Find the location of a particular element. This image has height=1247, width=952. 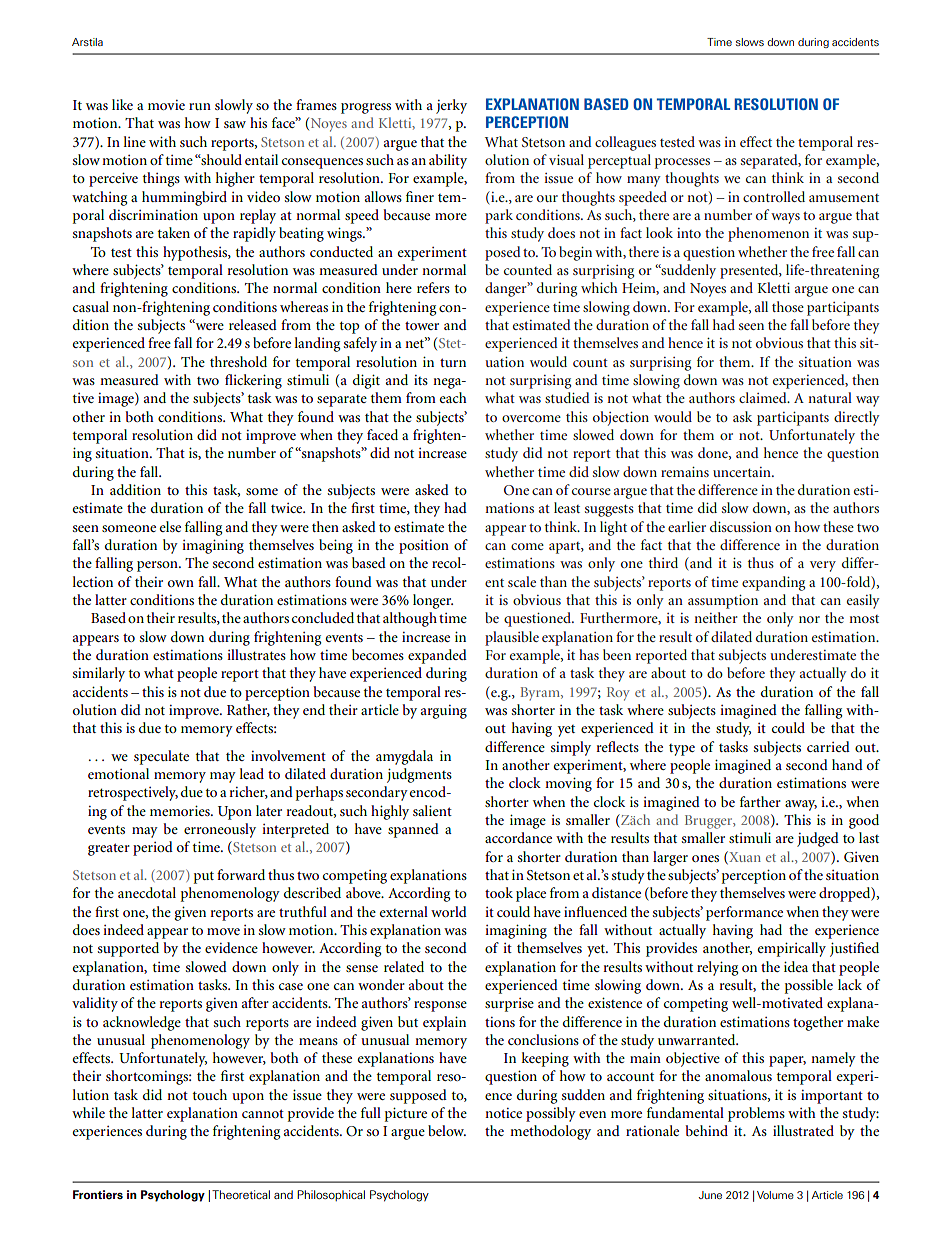

Theoretical is located at coordinates (241, 1194).
